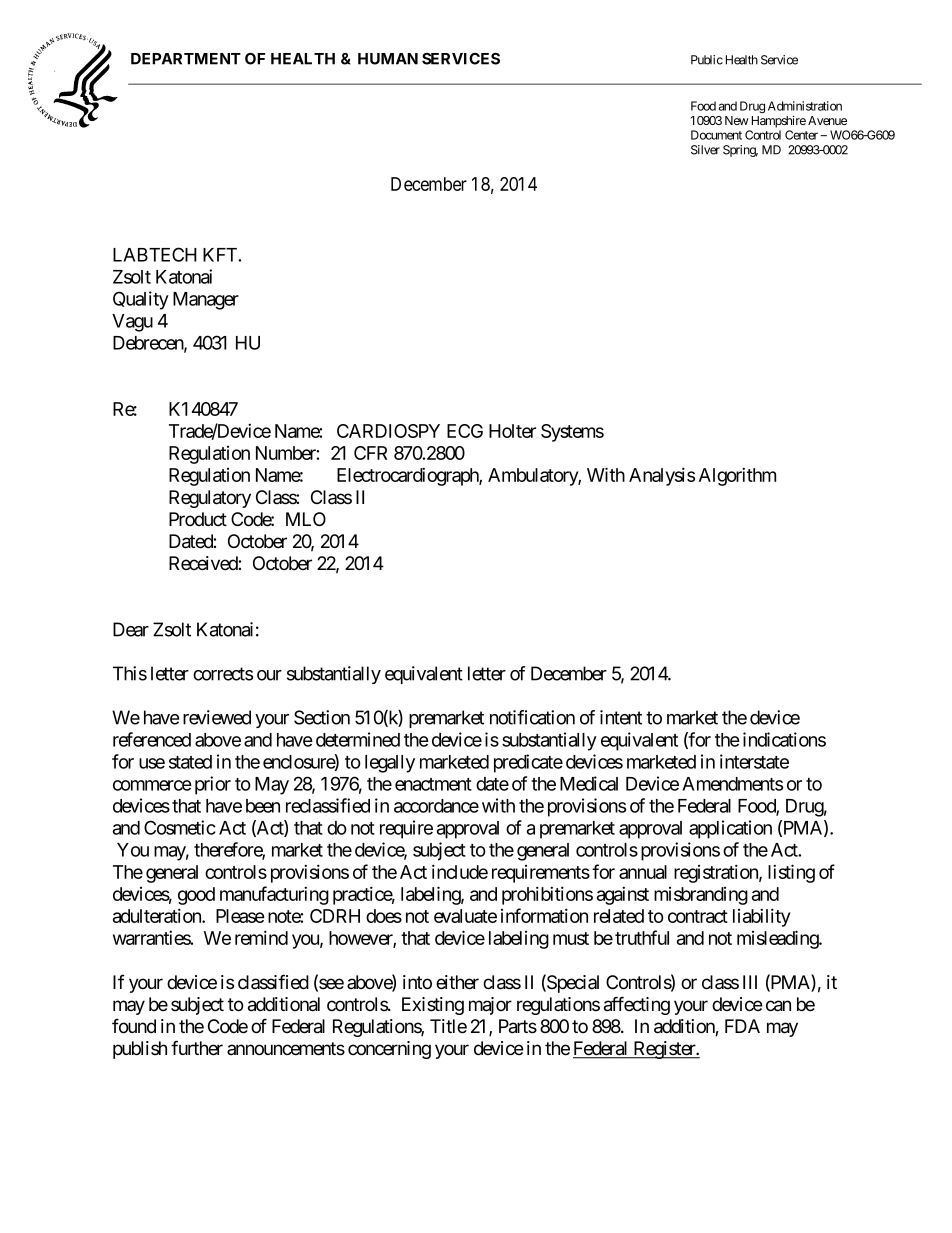 The width and height of the screenshot is (952, 1233). Describe the element at coordinates (465, 431) in the screenshot. I see `ECG` at that location.
